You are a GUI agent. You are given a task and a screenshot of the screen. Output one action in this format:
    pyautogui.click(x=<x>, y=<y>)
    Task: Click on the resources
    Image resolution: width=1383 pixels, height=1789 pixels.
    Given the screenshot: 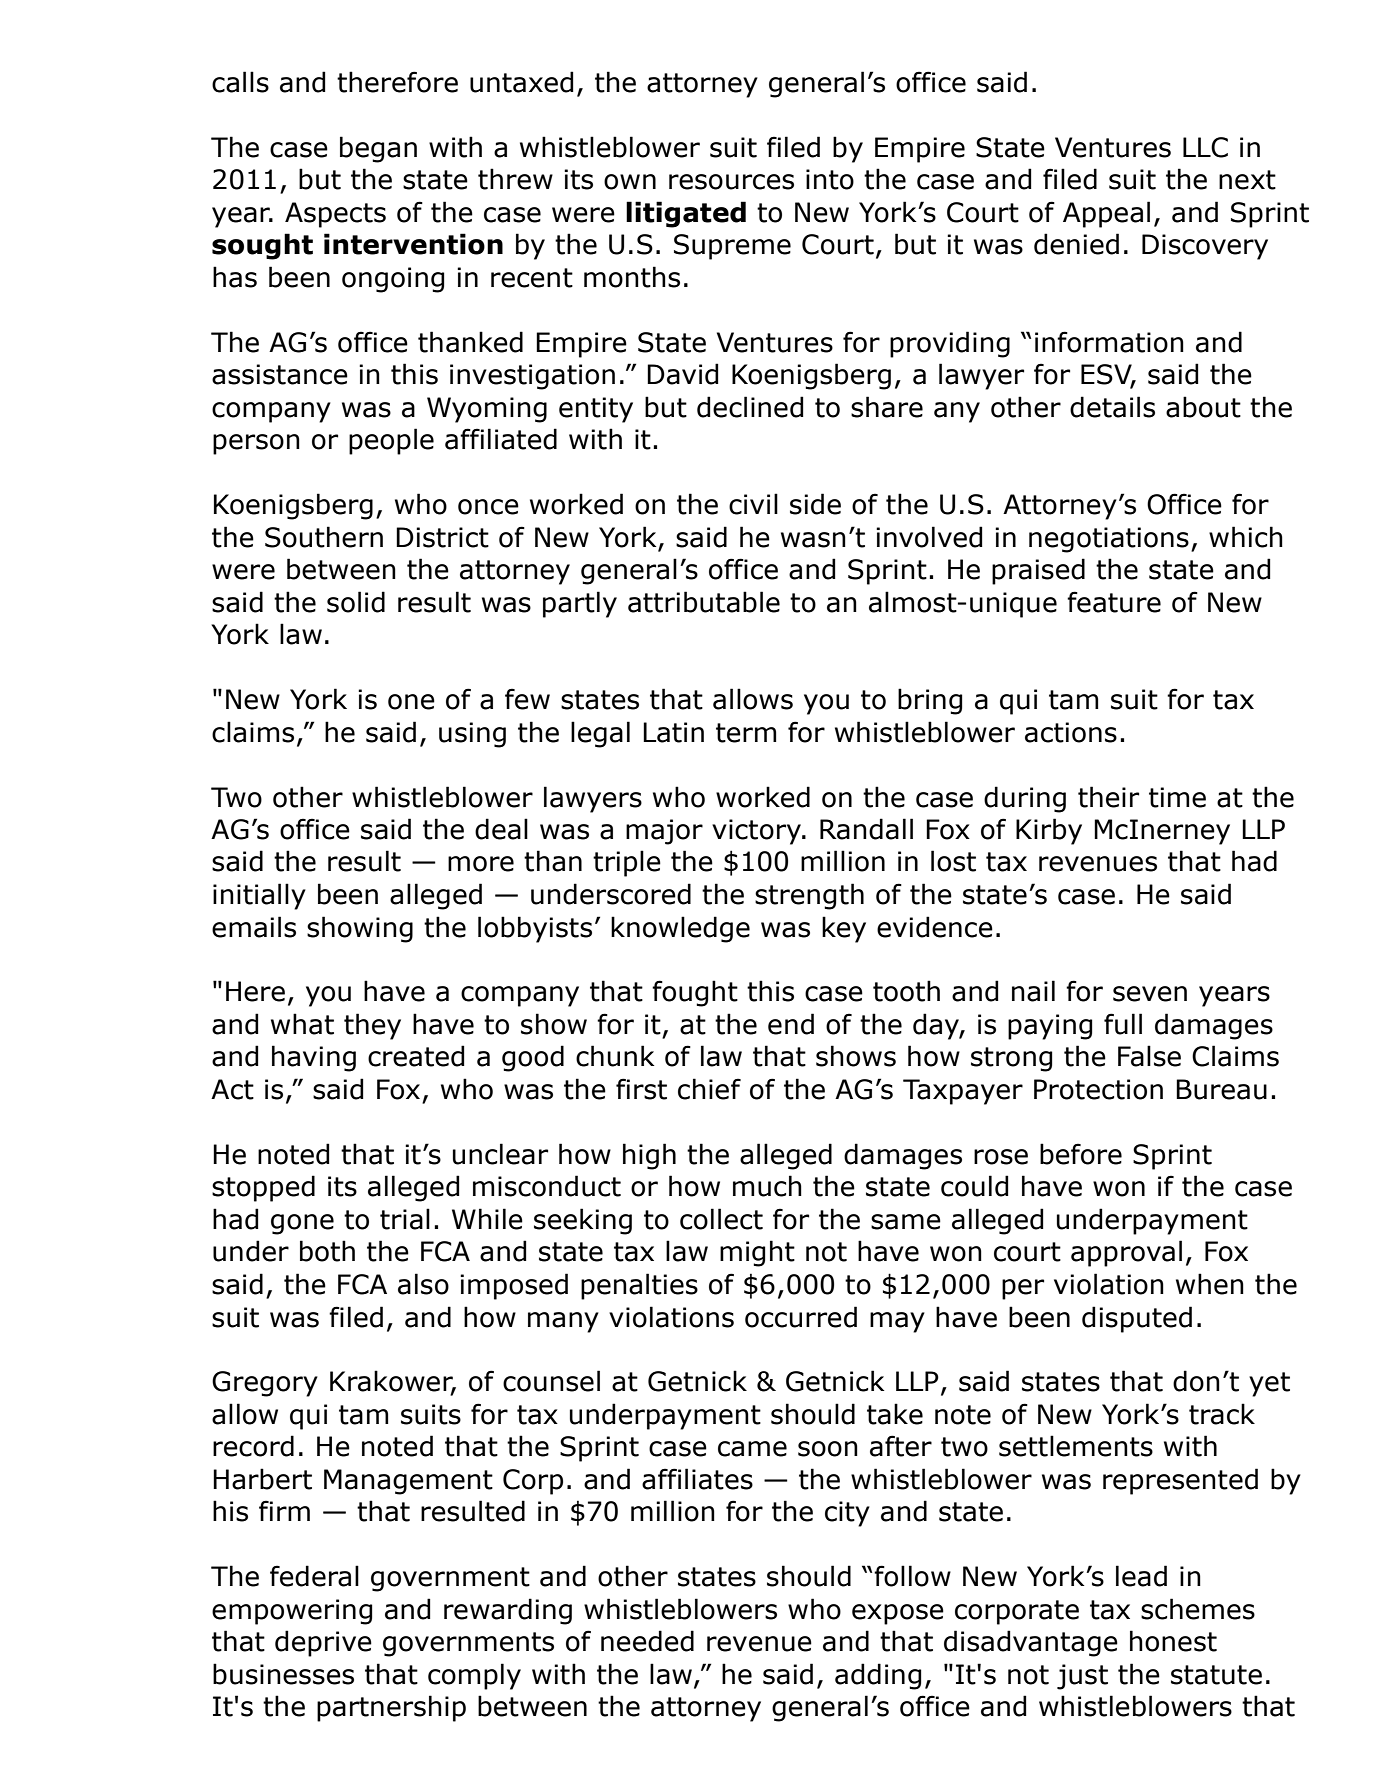 What is the action you would take?
    pyautogui.click(x=731, y=182)
